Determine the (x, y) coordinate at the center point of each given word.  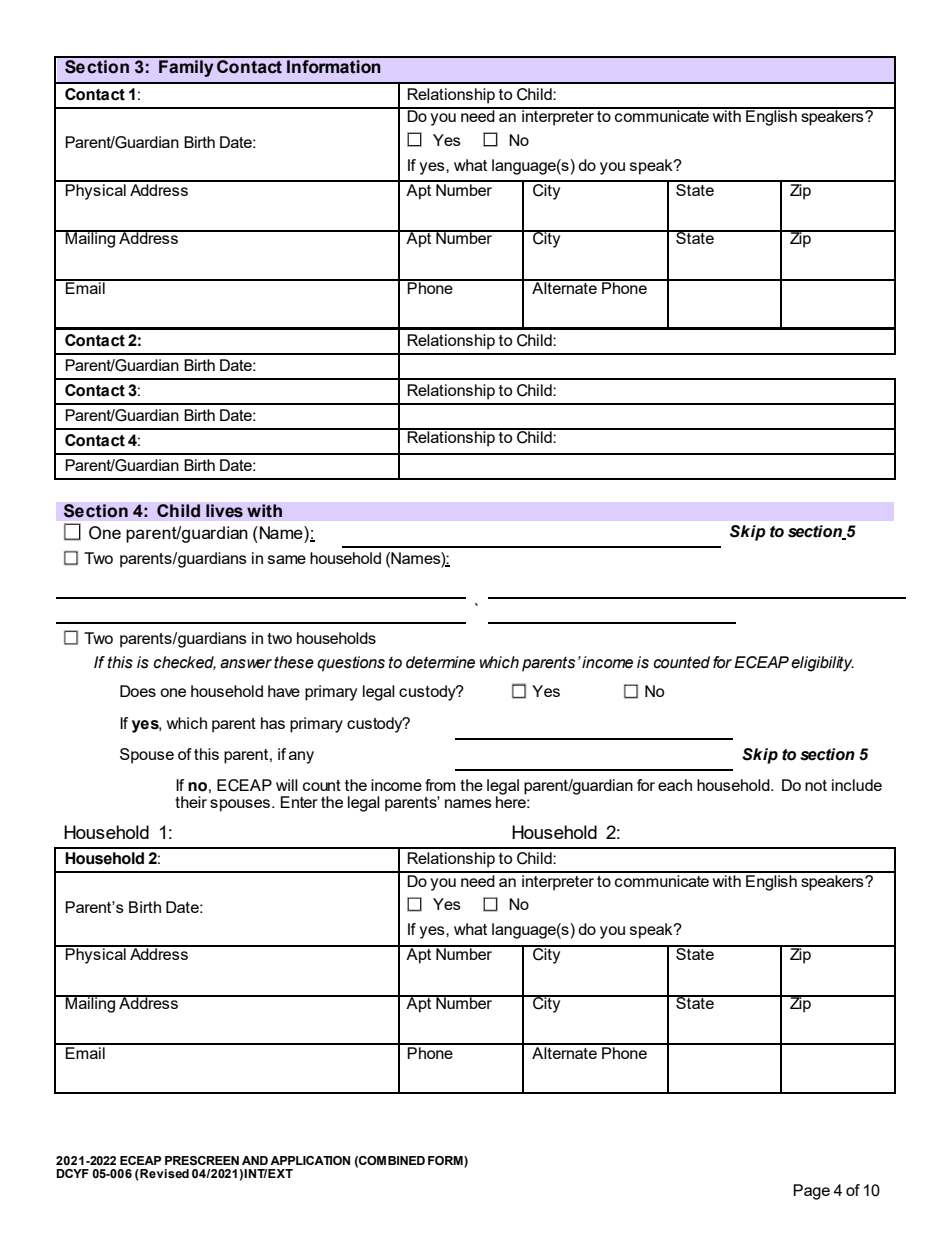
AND (255, 1160)
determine (440, 662)
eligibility (822, 664)
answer (246, 664)
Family (186, 68)
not (816, 785)
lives (224, 511)
